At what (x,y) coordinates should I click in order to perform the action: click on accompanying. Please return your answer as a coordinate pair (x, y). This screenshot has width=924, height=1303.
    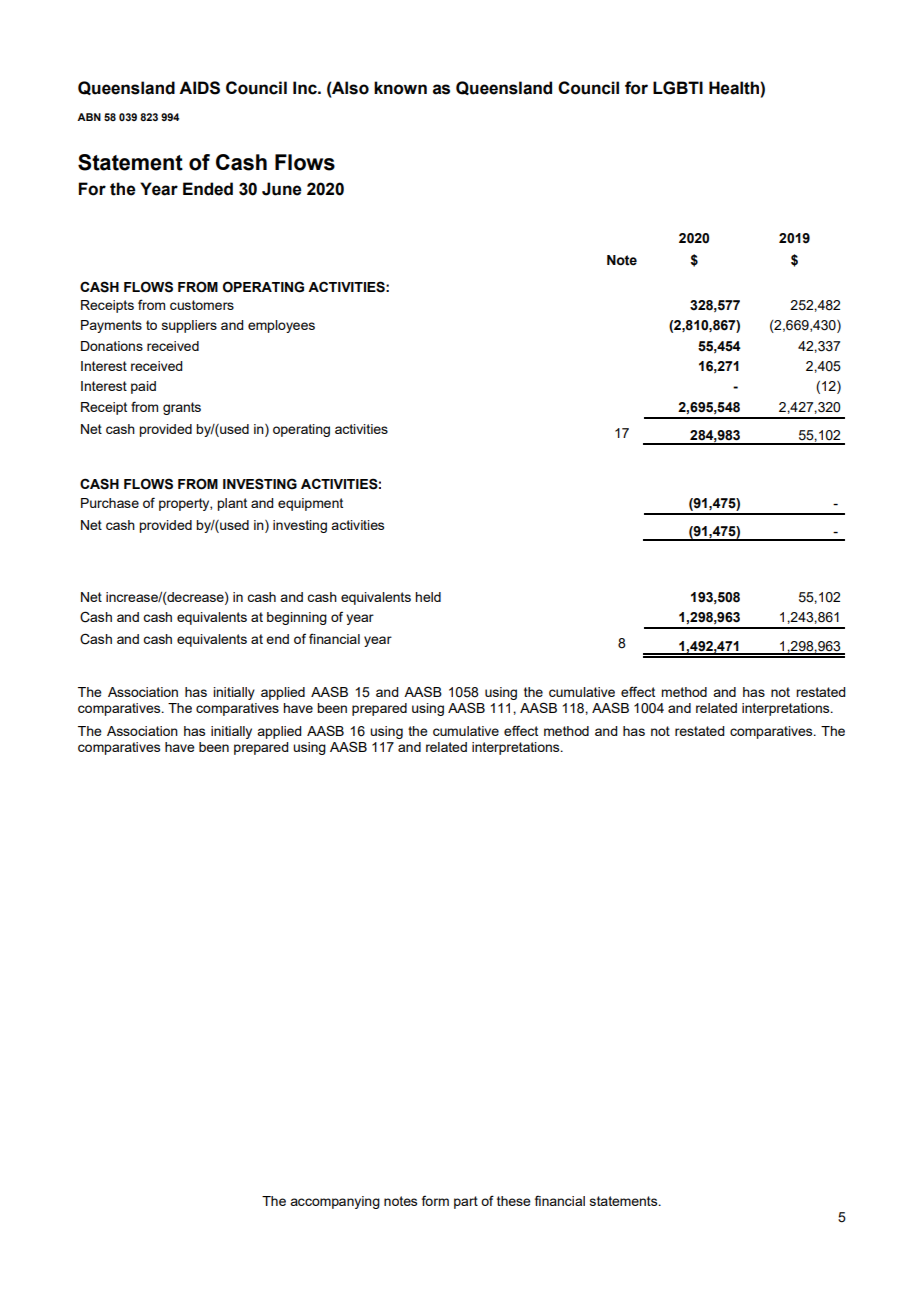
    Looking at the image, I should click on (335, 1202).
